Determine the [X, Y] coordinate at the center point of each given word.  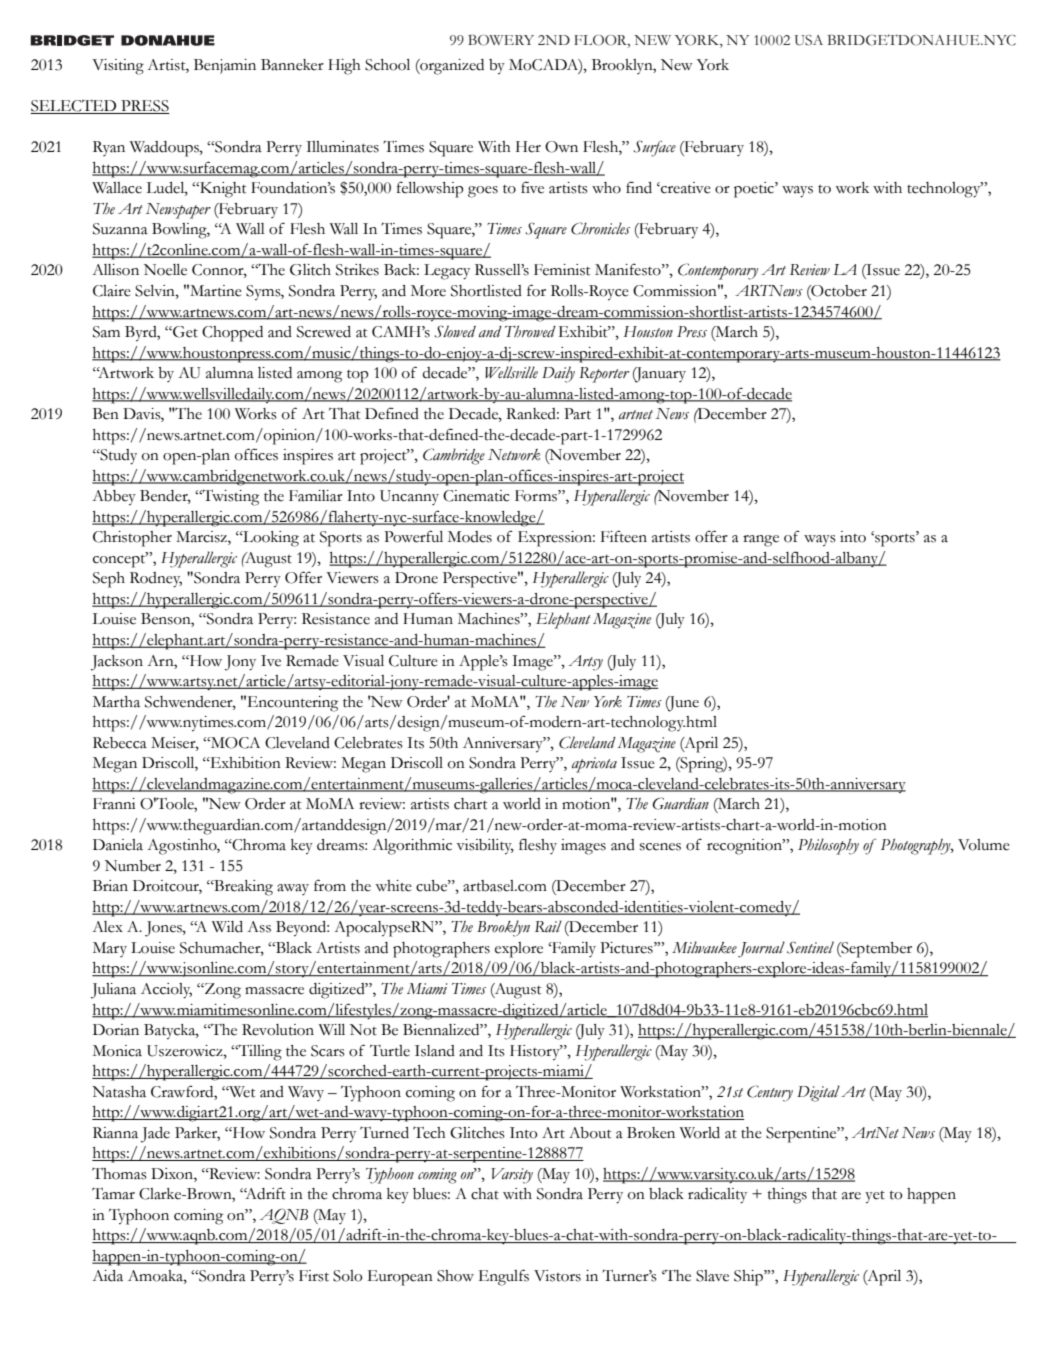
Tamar [113, 1193]
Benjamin [225, 66]
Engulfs [504, 1277]
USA [809, 40]
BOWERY [501, 40]
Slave [712, 1276]
